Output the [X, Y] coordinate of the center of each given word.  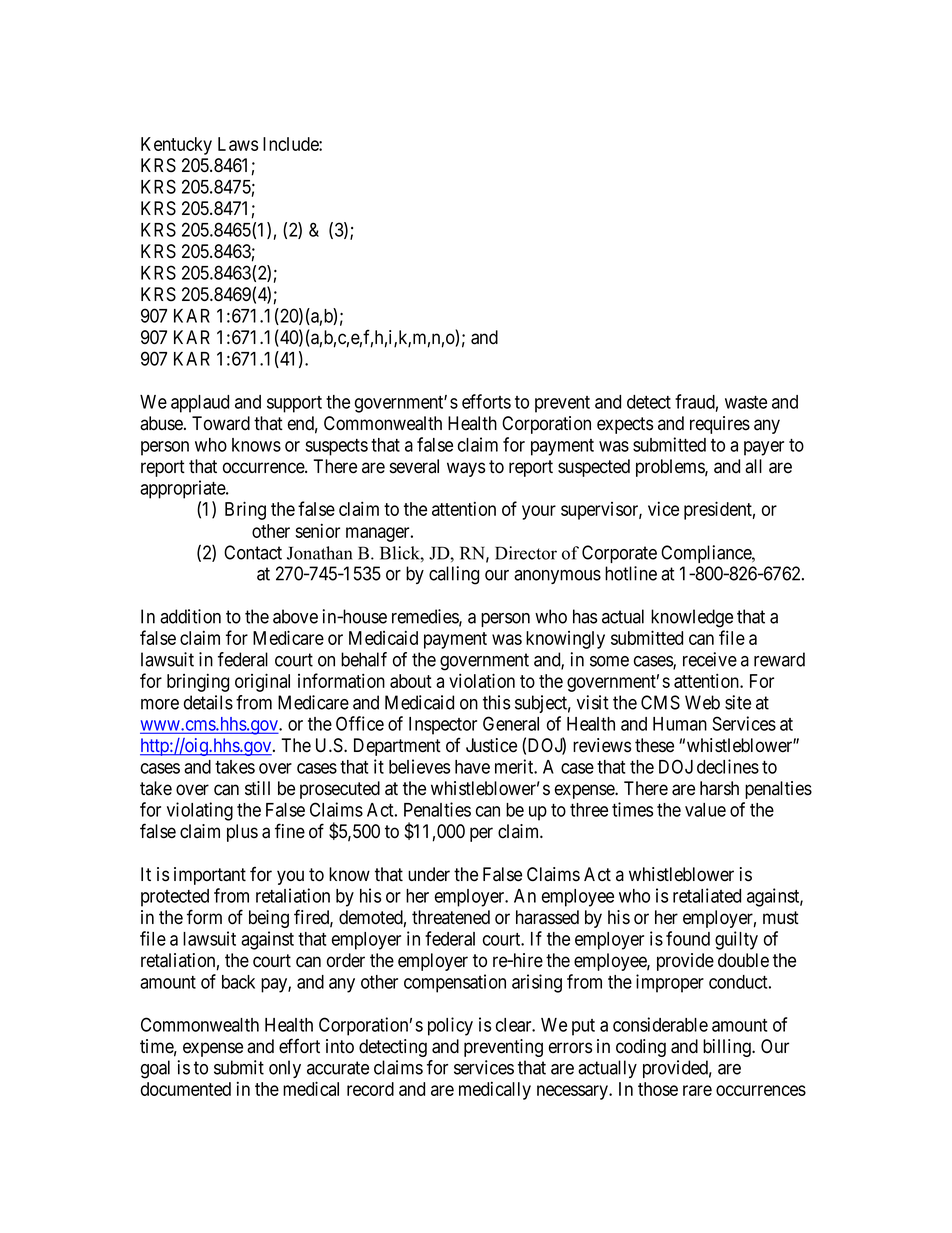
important [210, 876]
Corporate [619, 554]
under [429, 874]
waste [746, 402]
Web [702, 702]
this [496, 702]
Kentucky [176, 146]
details [208, 702]
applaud [200, 404]
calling [454, 575]
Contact [253, 552]
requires [720, 425]
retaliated [707, 895]
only [285, 1069]
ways [466, 469]
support [294, 404]
